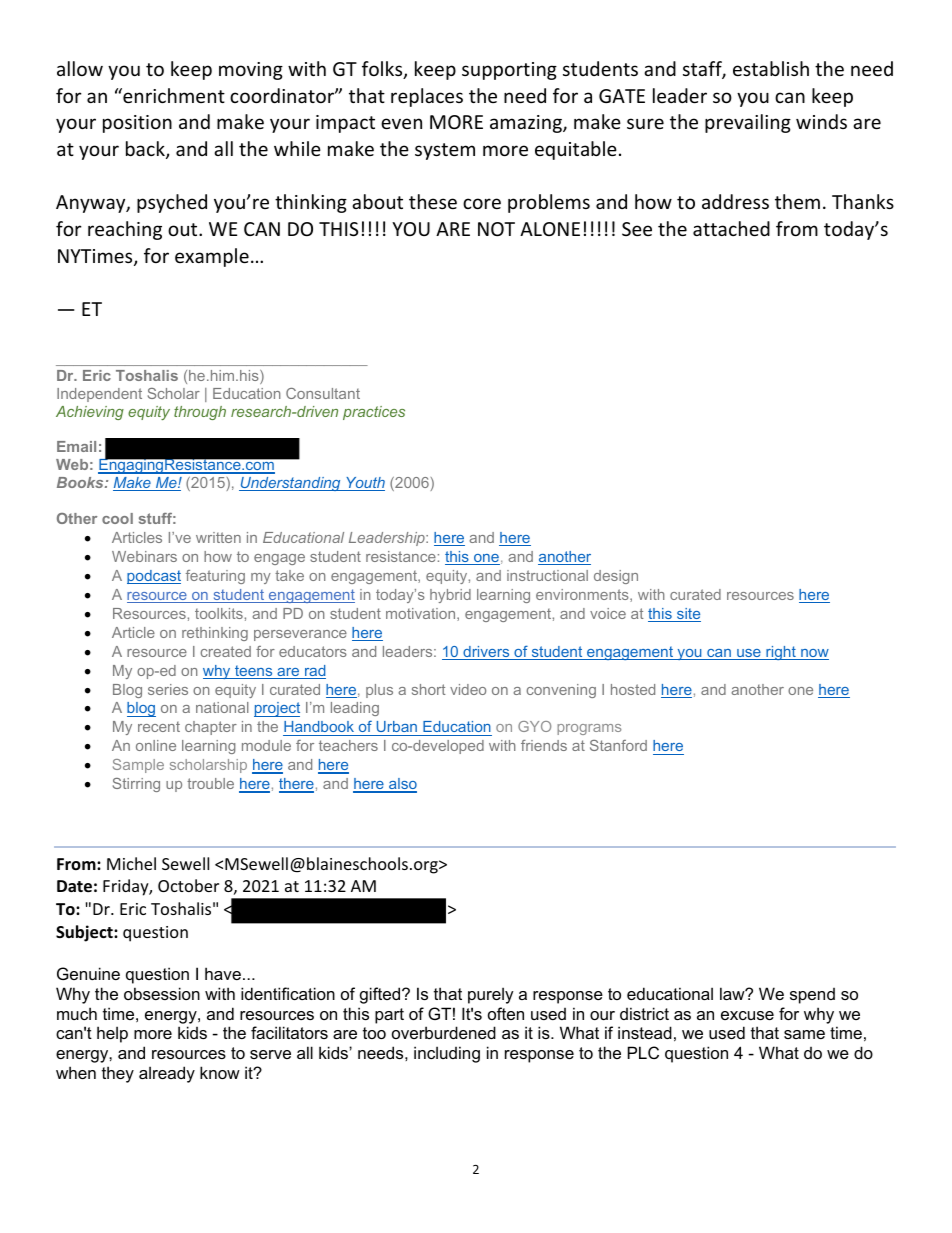 The image size is (952, 1233). I want to click on spend, so click(812, 996).
